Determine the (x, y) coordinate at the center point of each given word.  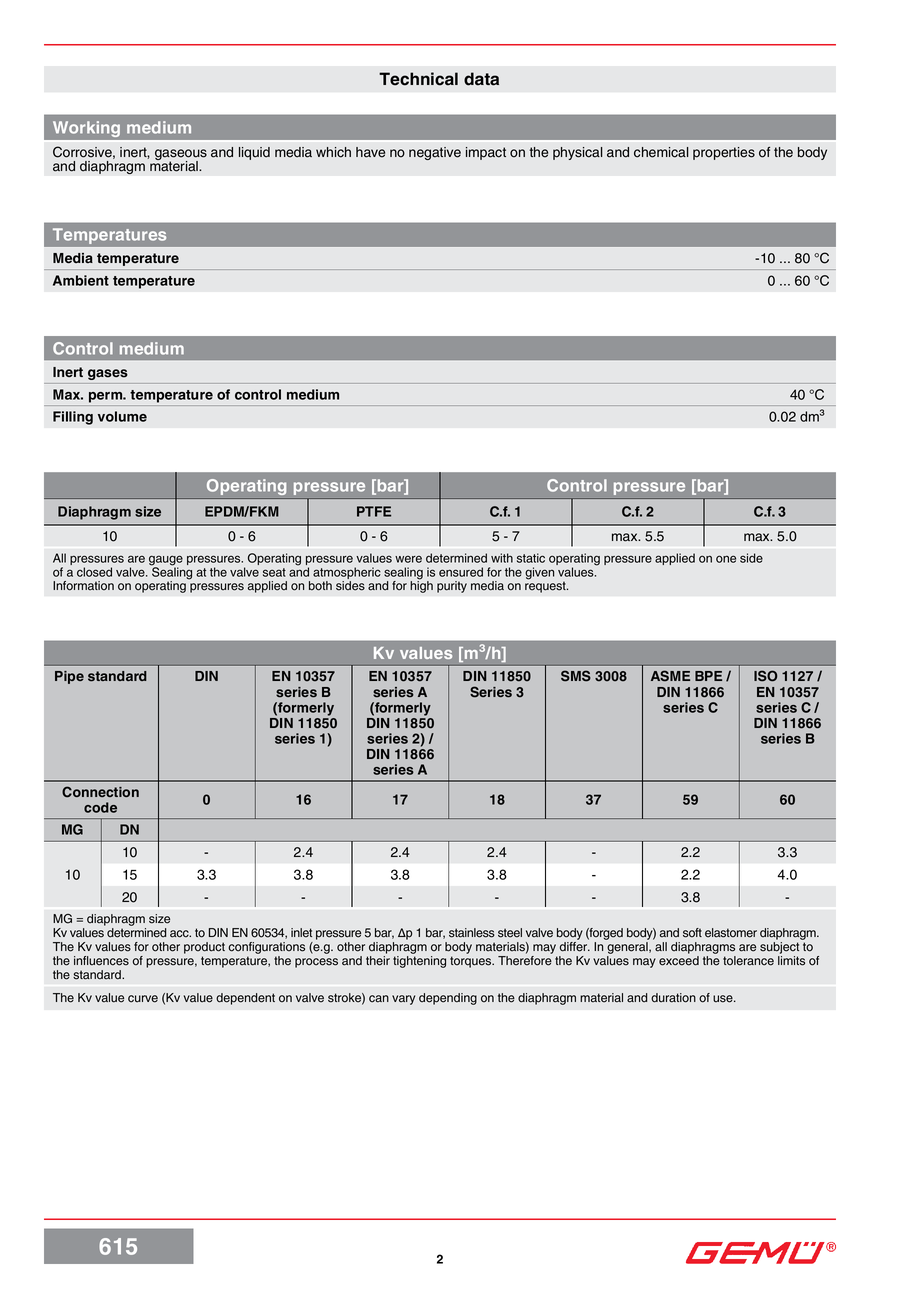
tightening (419, 962)
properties (724, 153)
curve (143, 999)
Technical (418, 79)
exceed (679, 961)
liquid (254, 153)
